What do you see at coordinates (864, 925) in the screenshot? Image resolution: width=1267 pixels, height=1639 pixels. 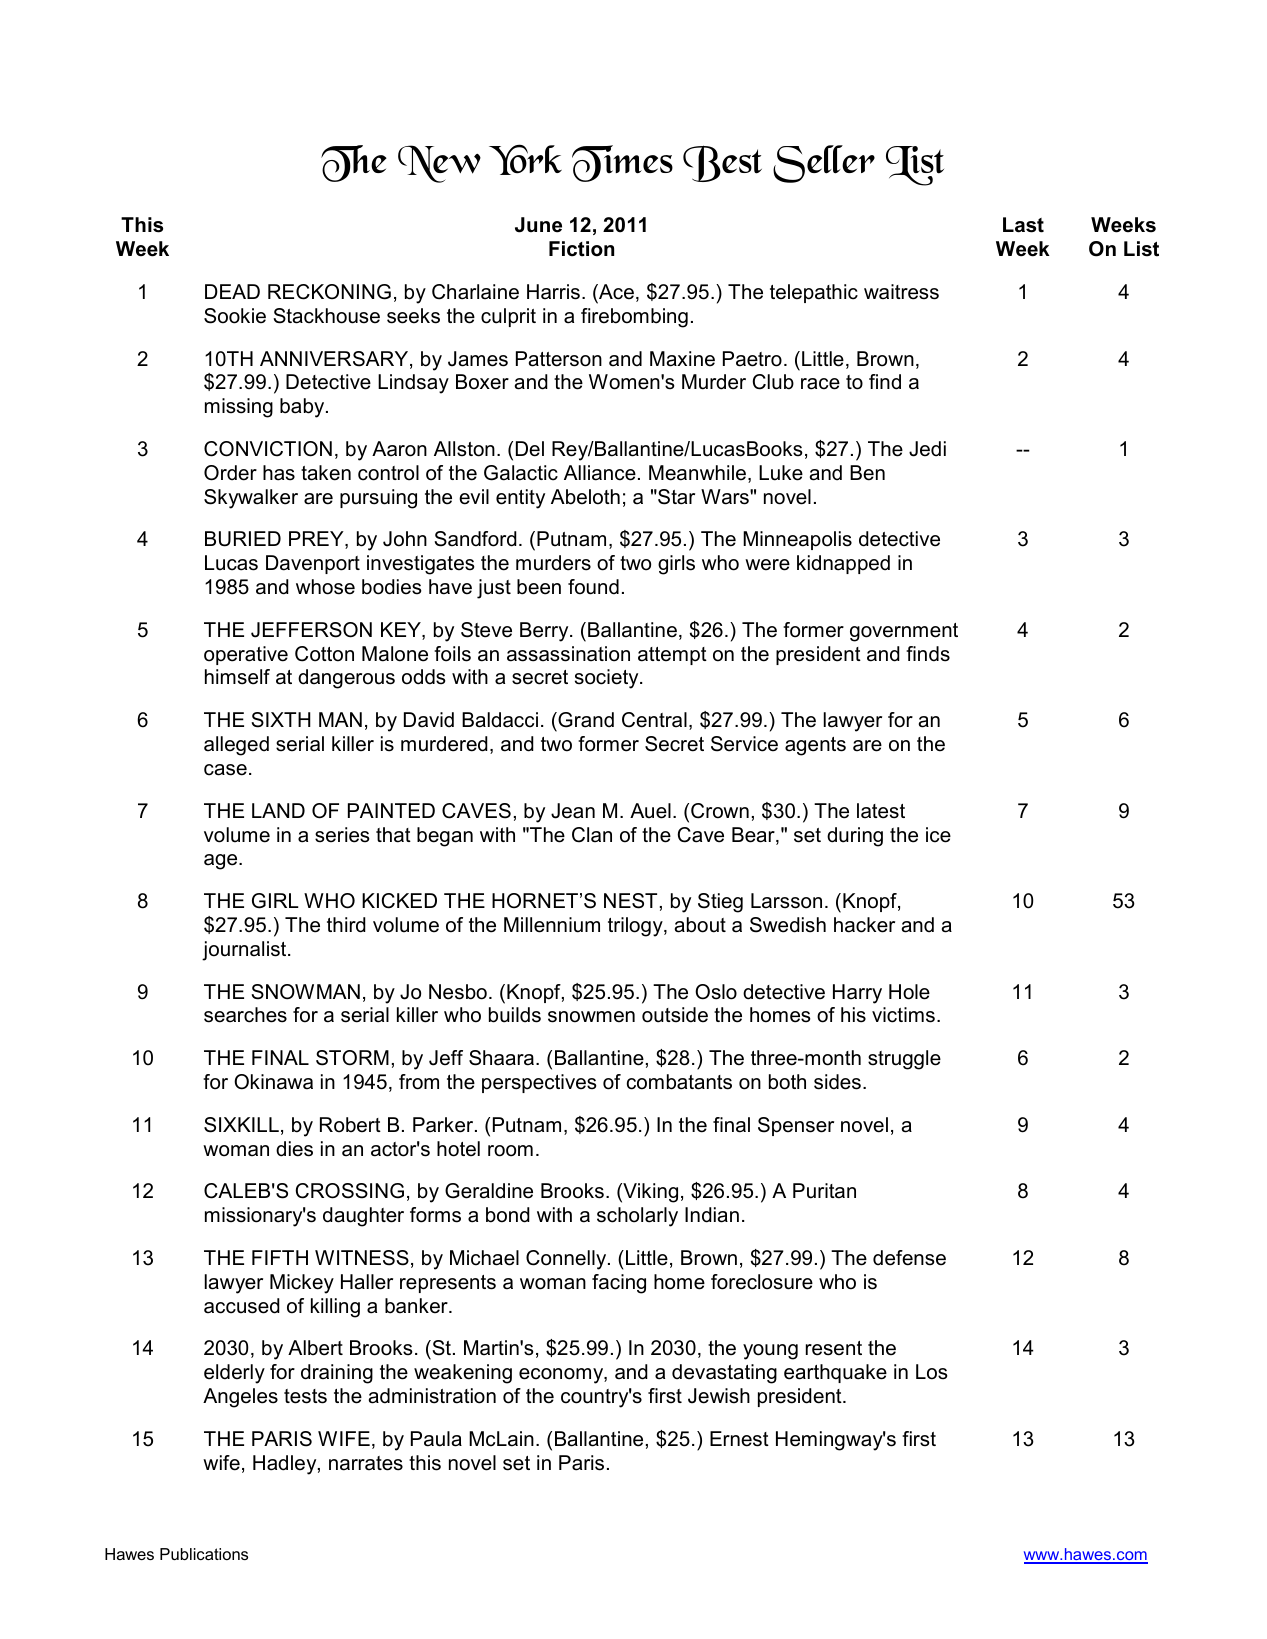 I see `hacker` at bounding box center [864, 925].
